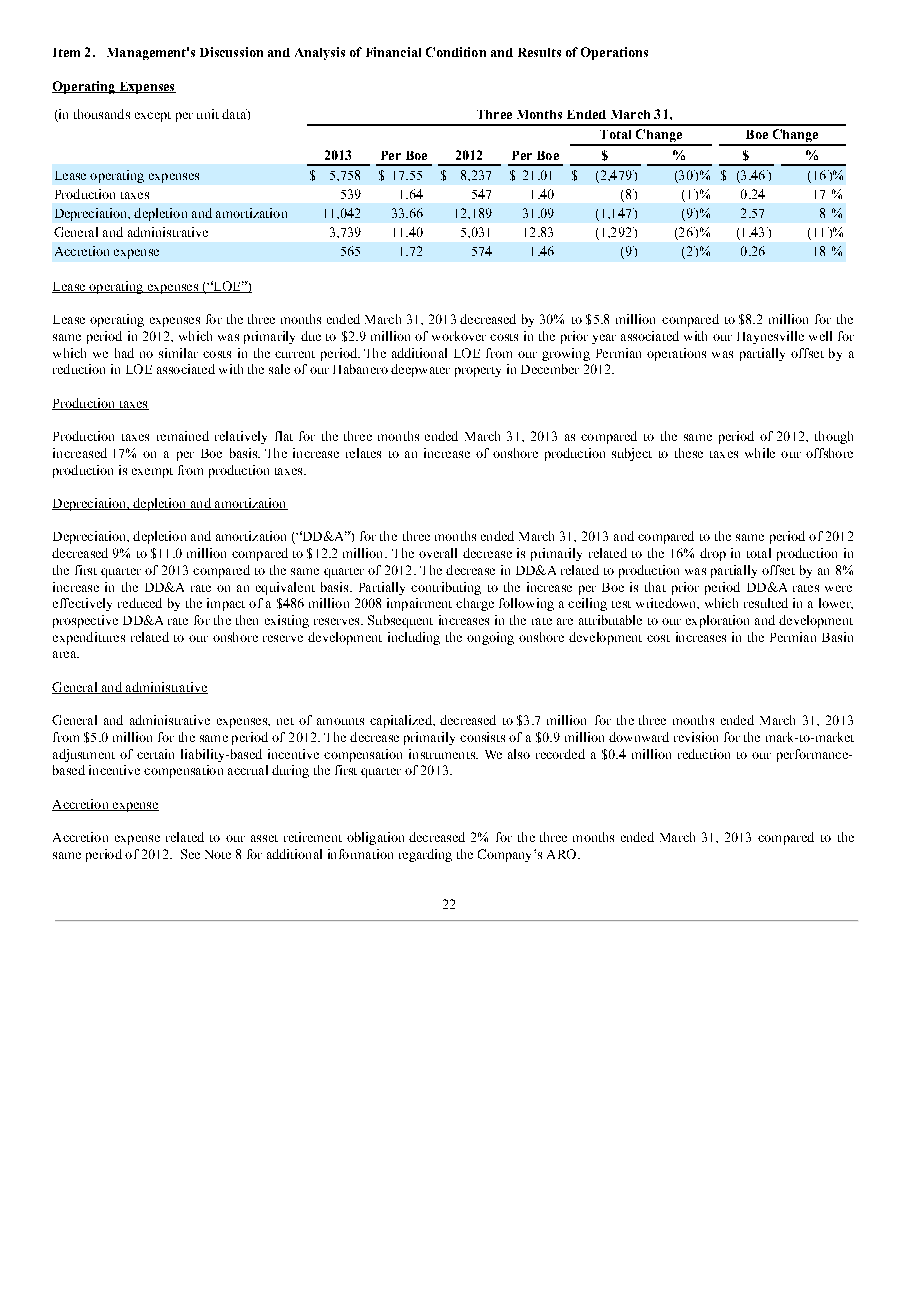 This screenshot has width=924, height=1308. Describe the element at coordinates (152, 473) in the screenshot. I see `exempt` at that location.
